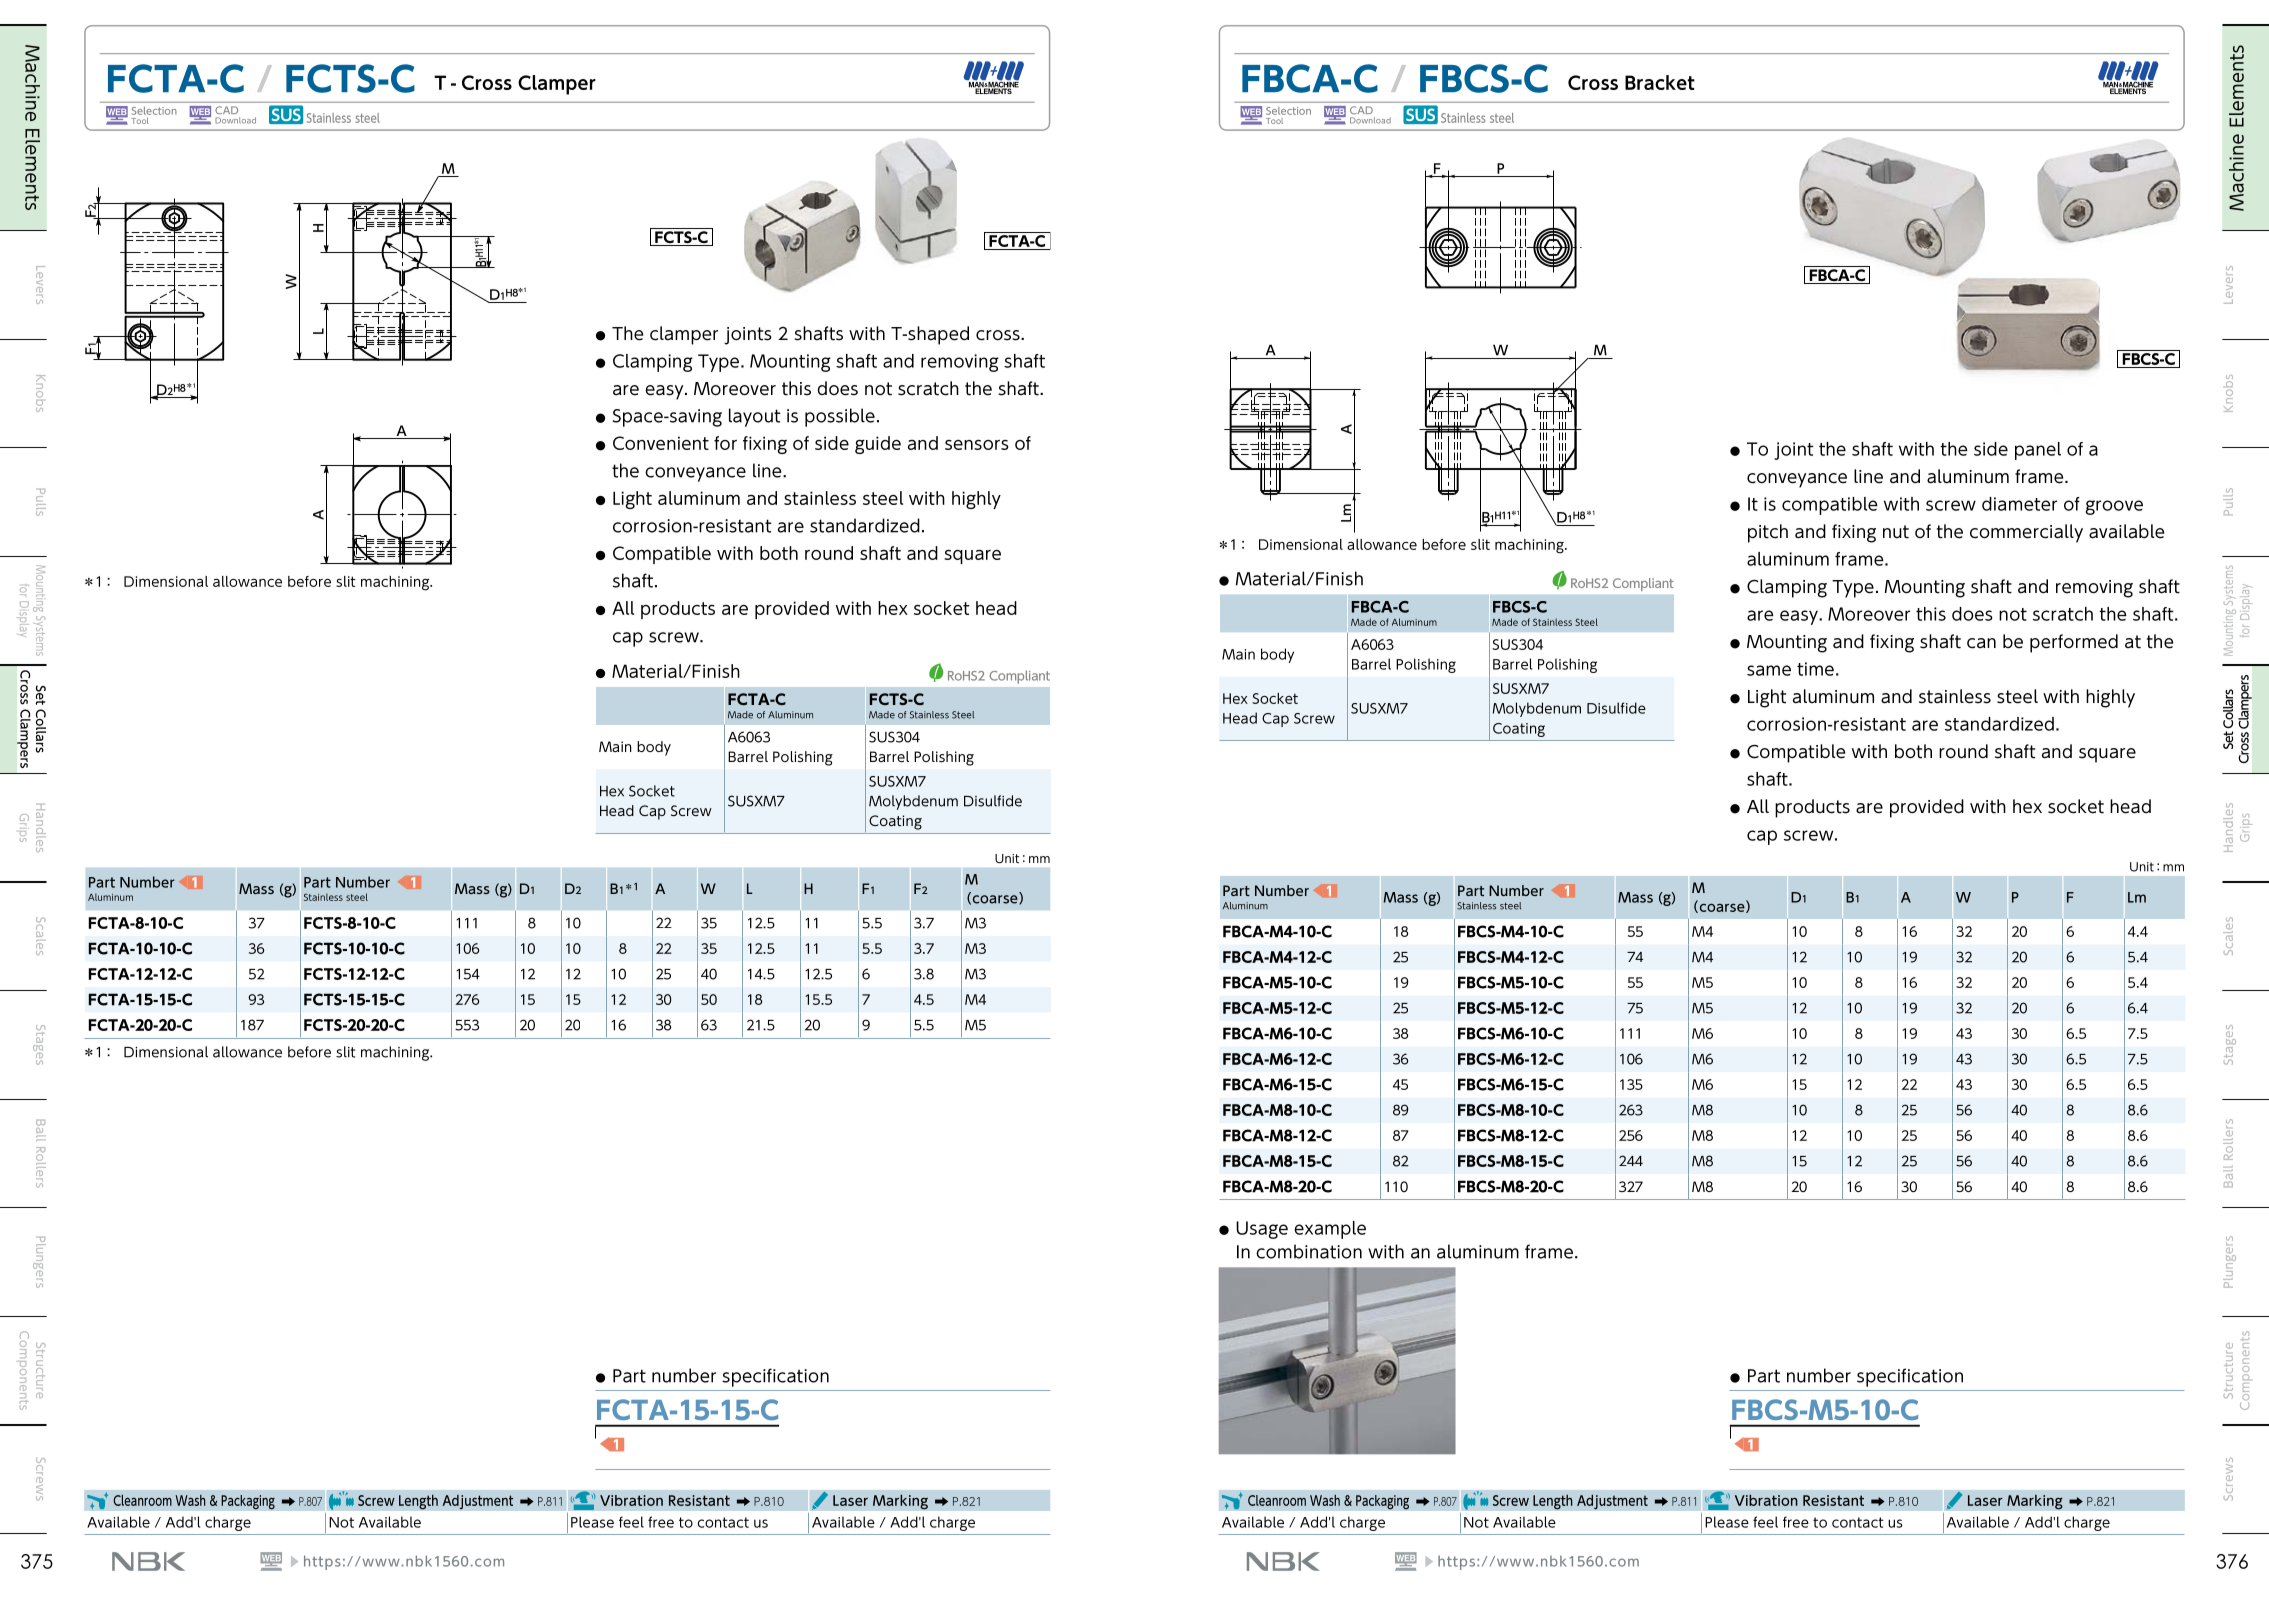  Describe the element at coordinates (2038, 451) in the screenshot. I see `panel` at that location.
